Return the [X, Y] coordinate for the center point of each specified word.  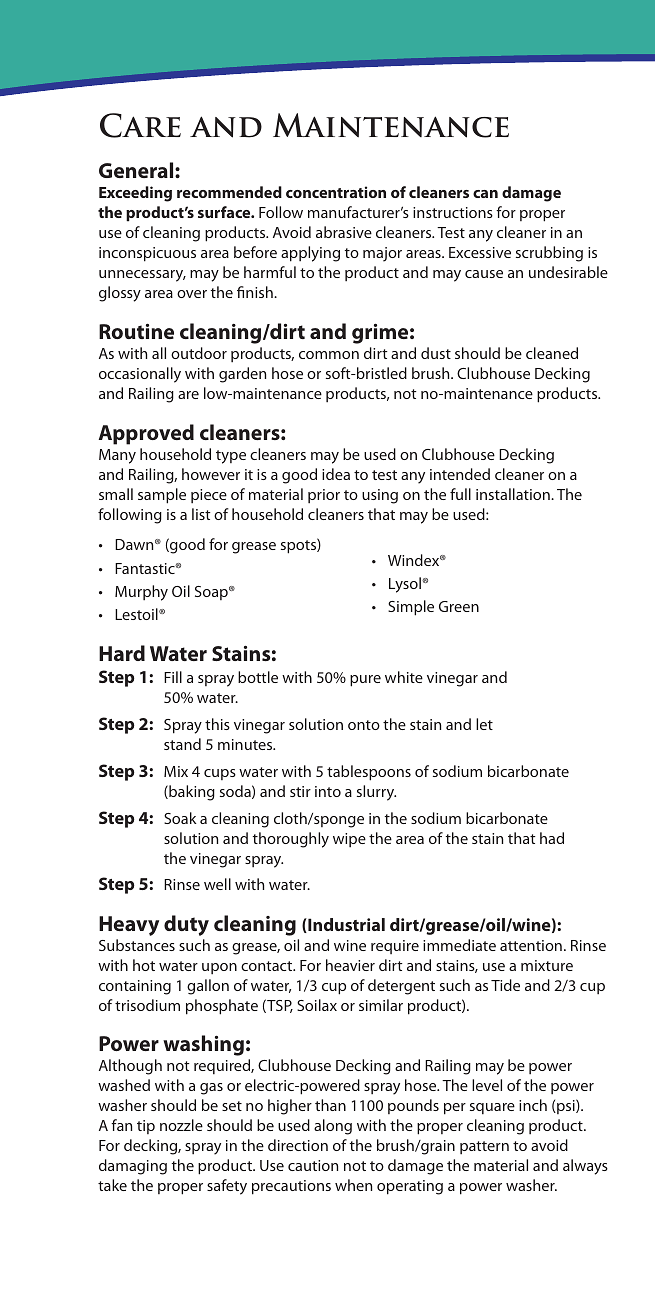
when [353, 1185]
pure [365, 681]
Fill [173, 677]
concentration [336, 192]
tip [146, 1127]
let [484, 724]
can [485, 194]
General [137, 170]
